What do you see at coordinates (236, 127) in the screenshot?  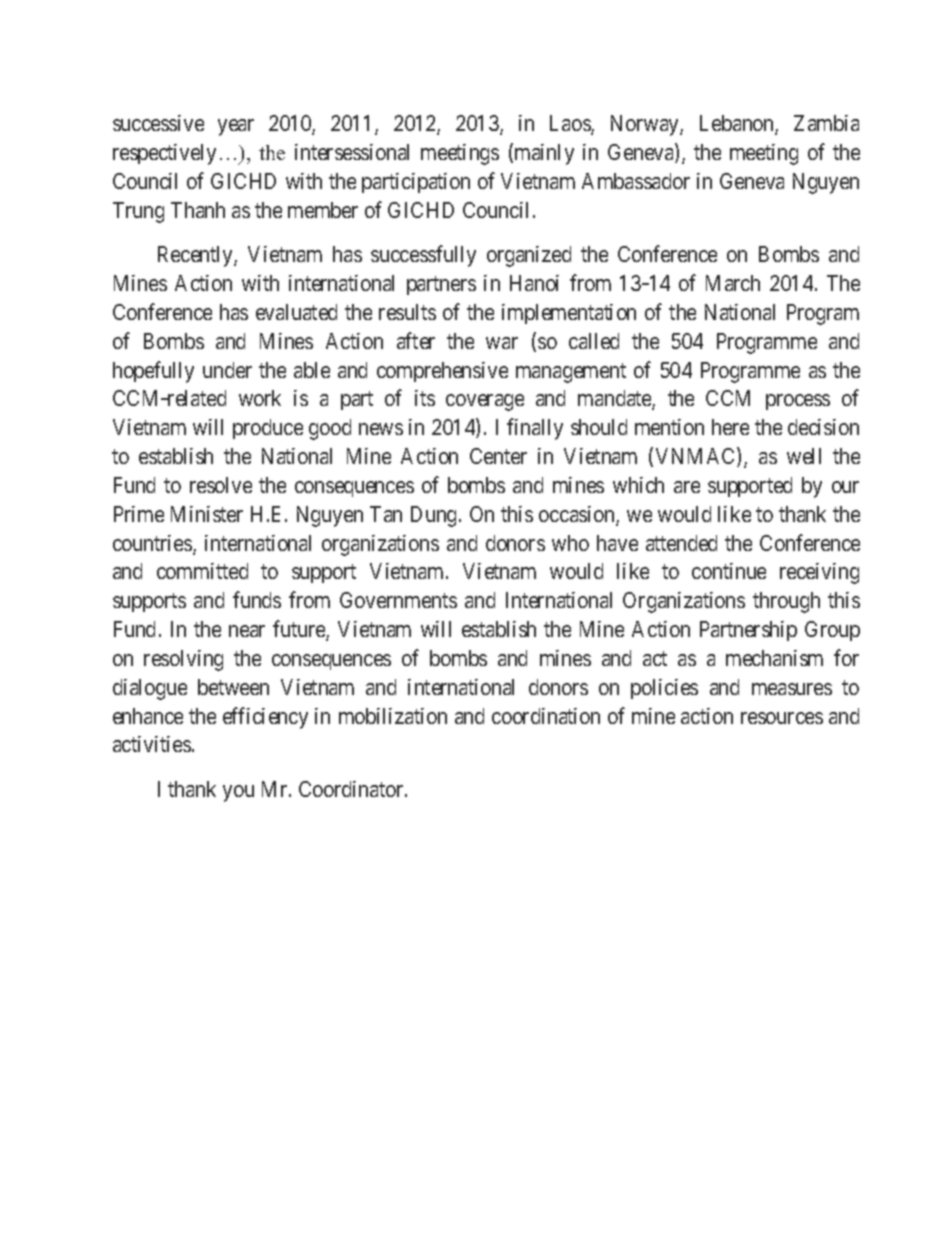 I see `year` at bounding box center [236, 127].
